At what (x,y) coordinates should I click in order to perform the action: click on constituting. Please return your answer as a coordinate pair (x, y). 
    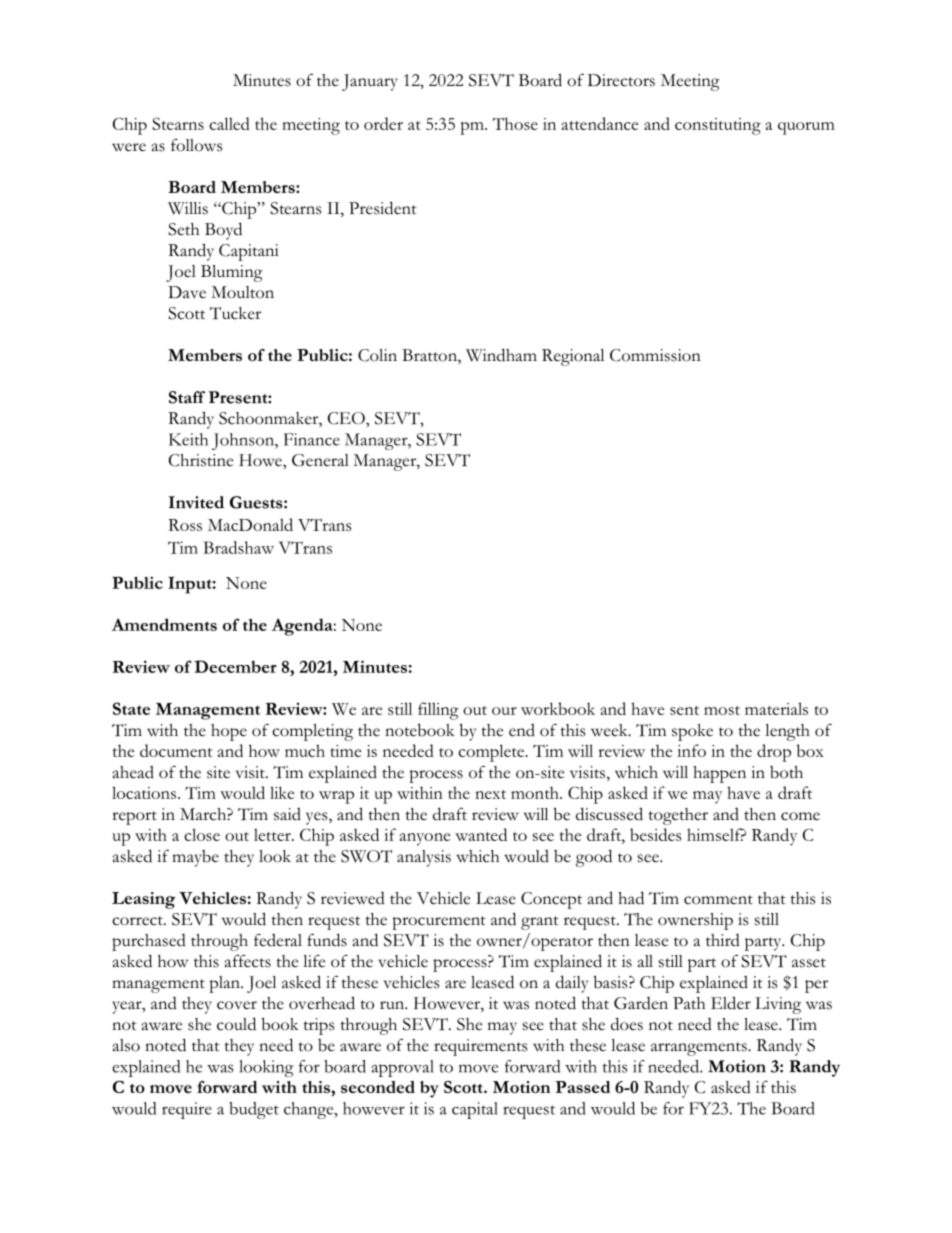
    Looking at the image, I should click on (718, 126).
